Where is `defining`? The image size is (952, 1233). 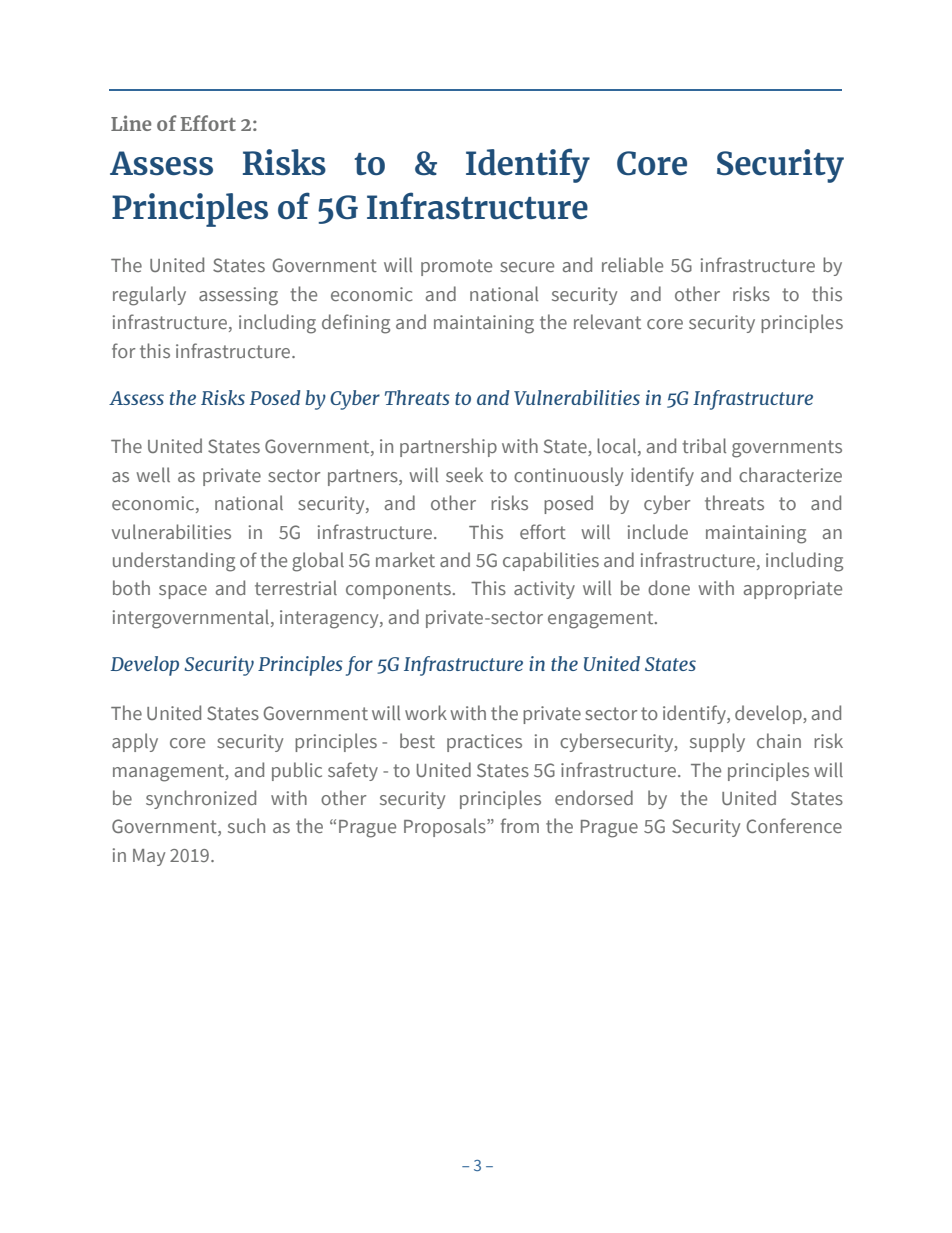 defining is located at coordinates (356, 324).
